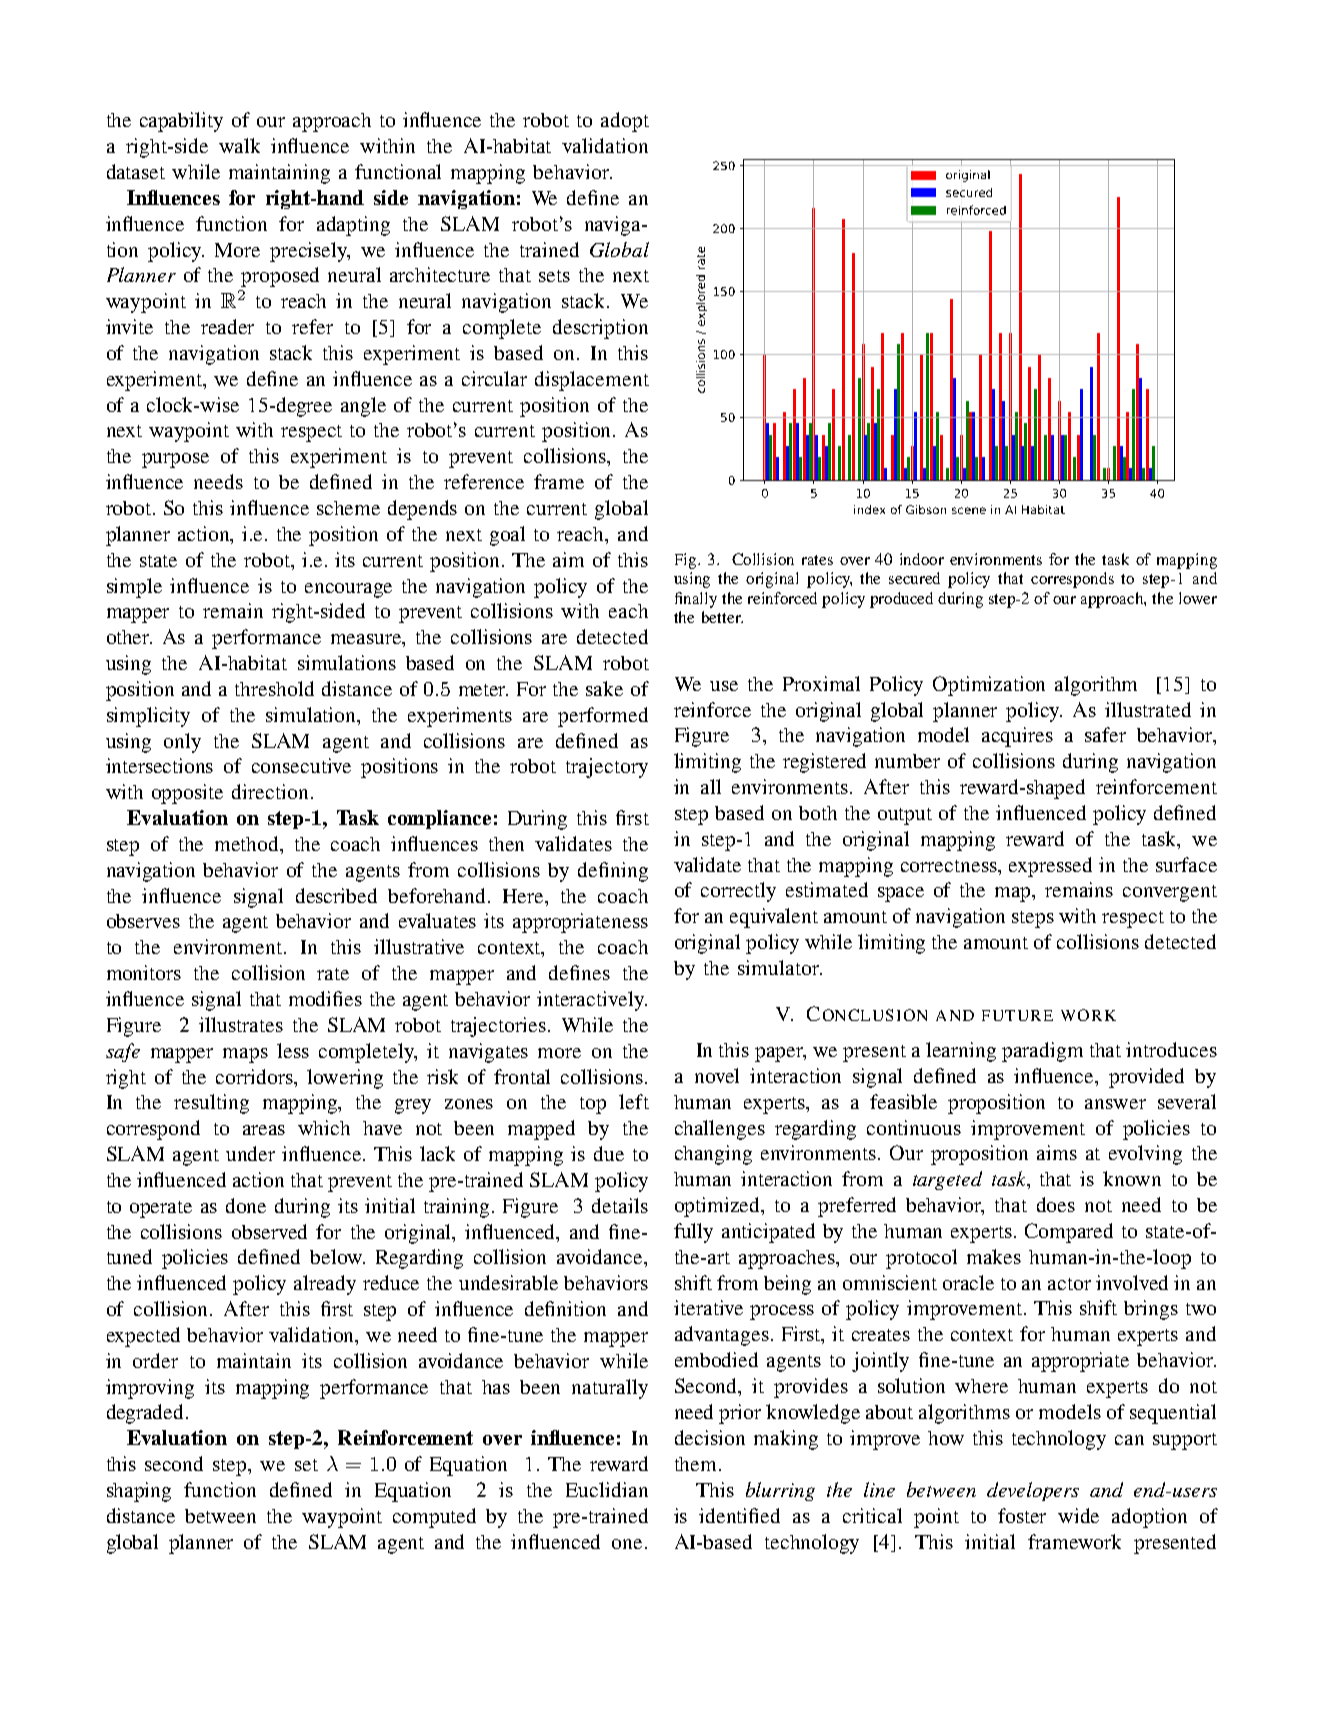  I want to click on Gibson, so click(926, 509).
